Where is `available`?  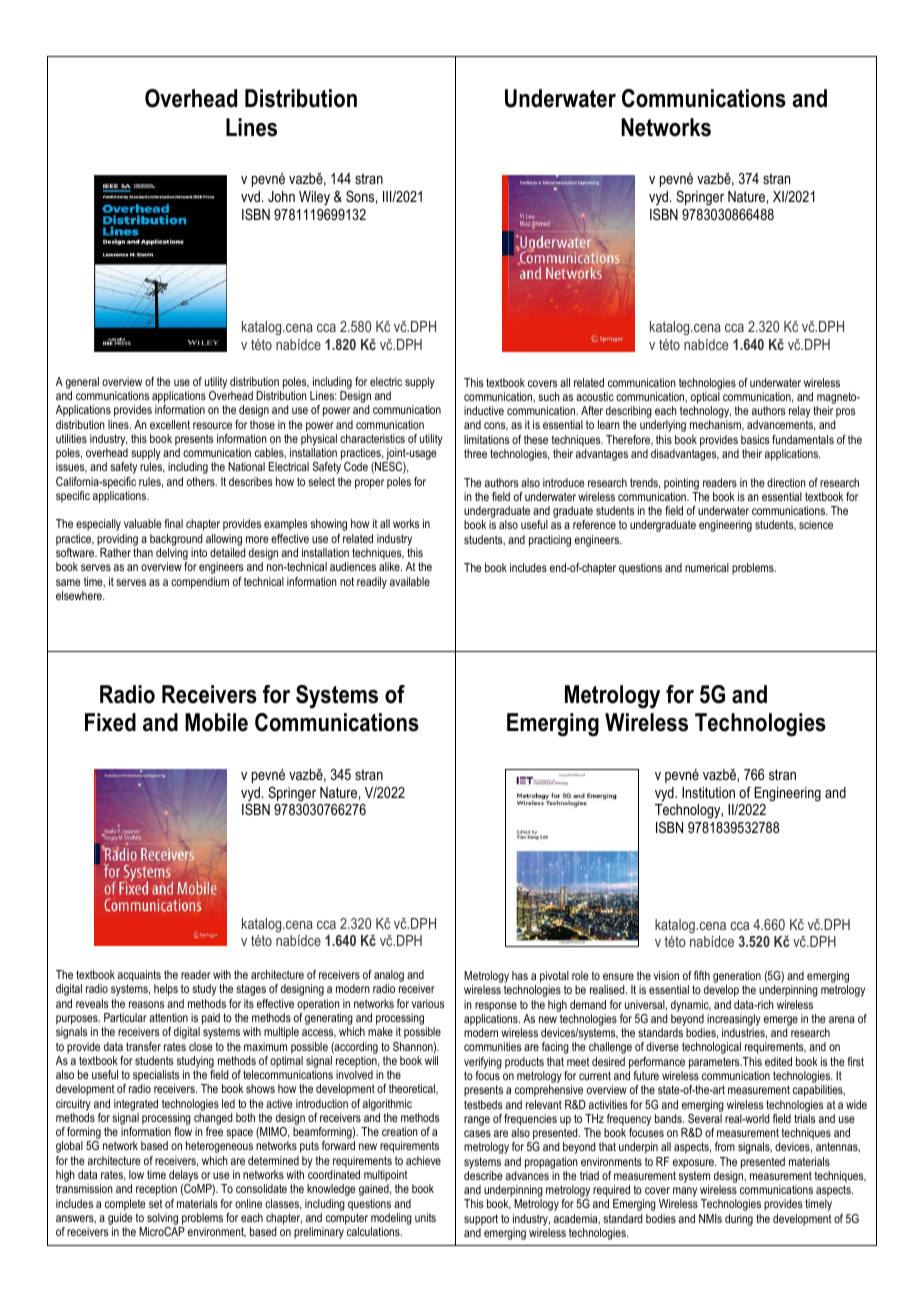 available is located at coordinates (410, 581).
